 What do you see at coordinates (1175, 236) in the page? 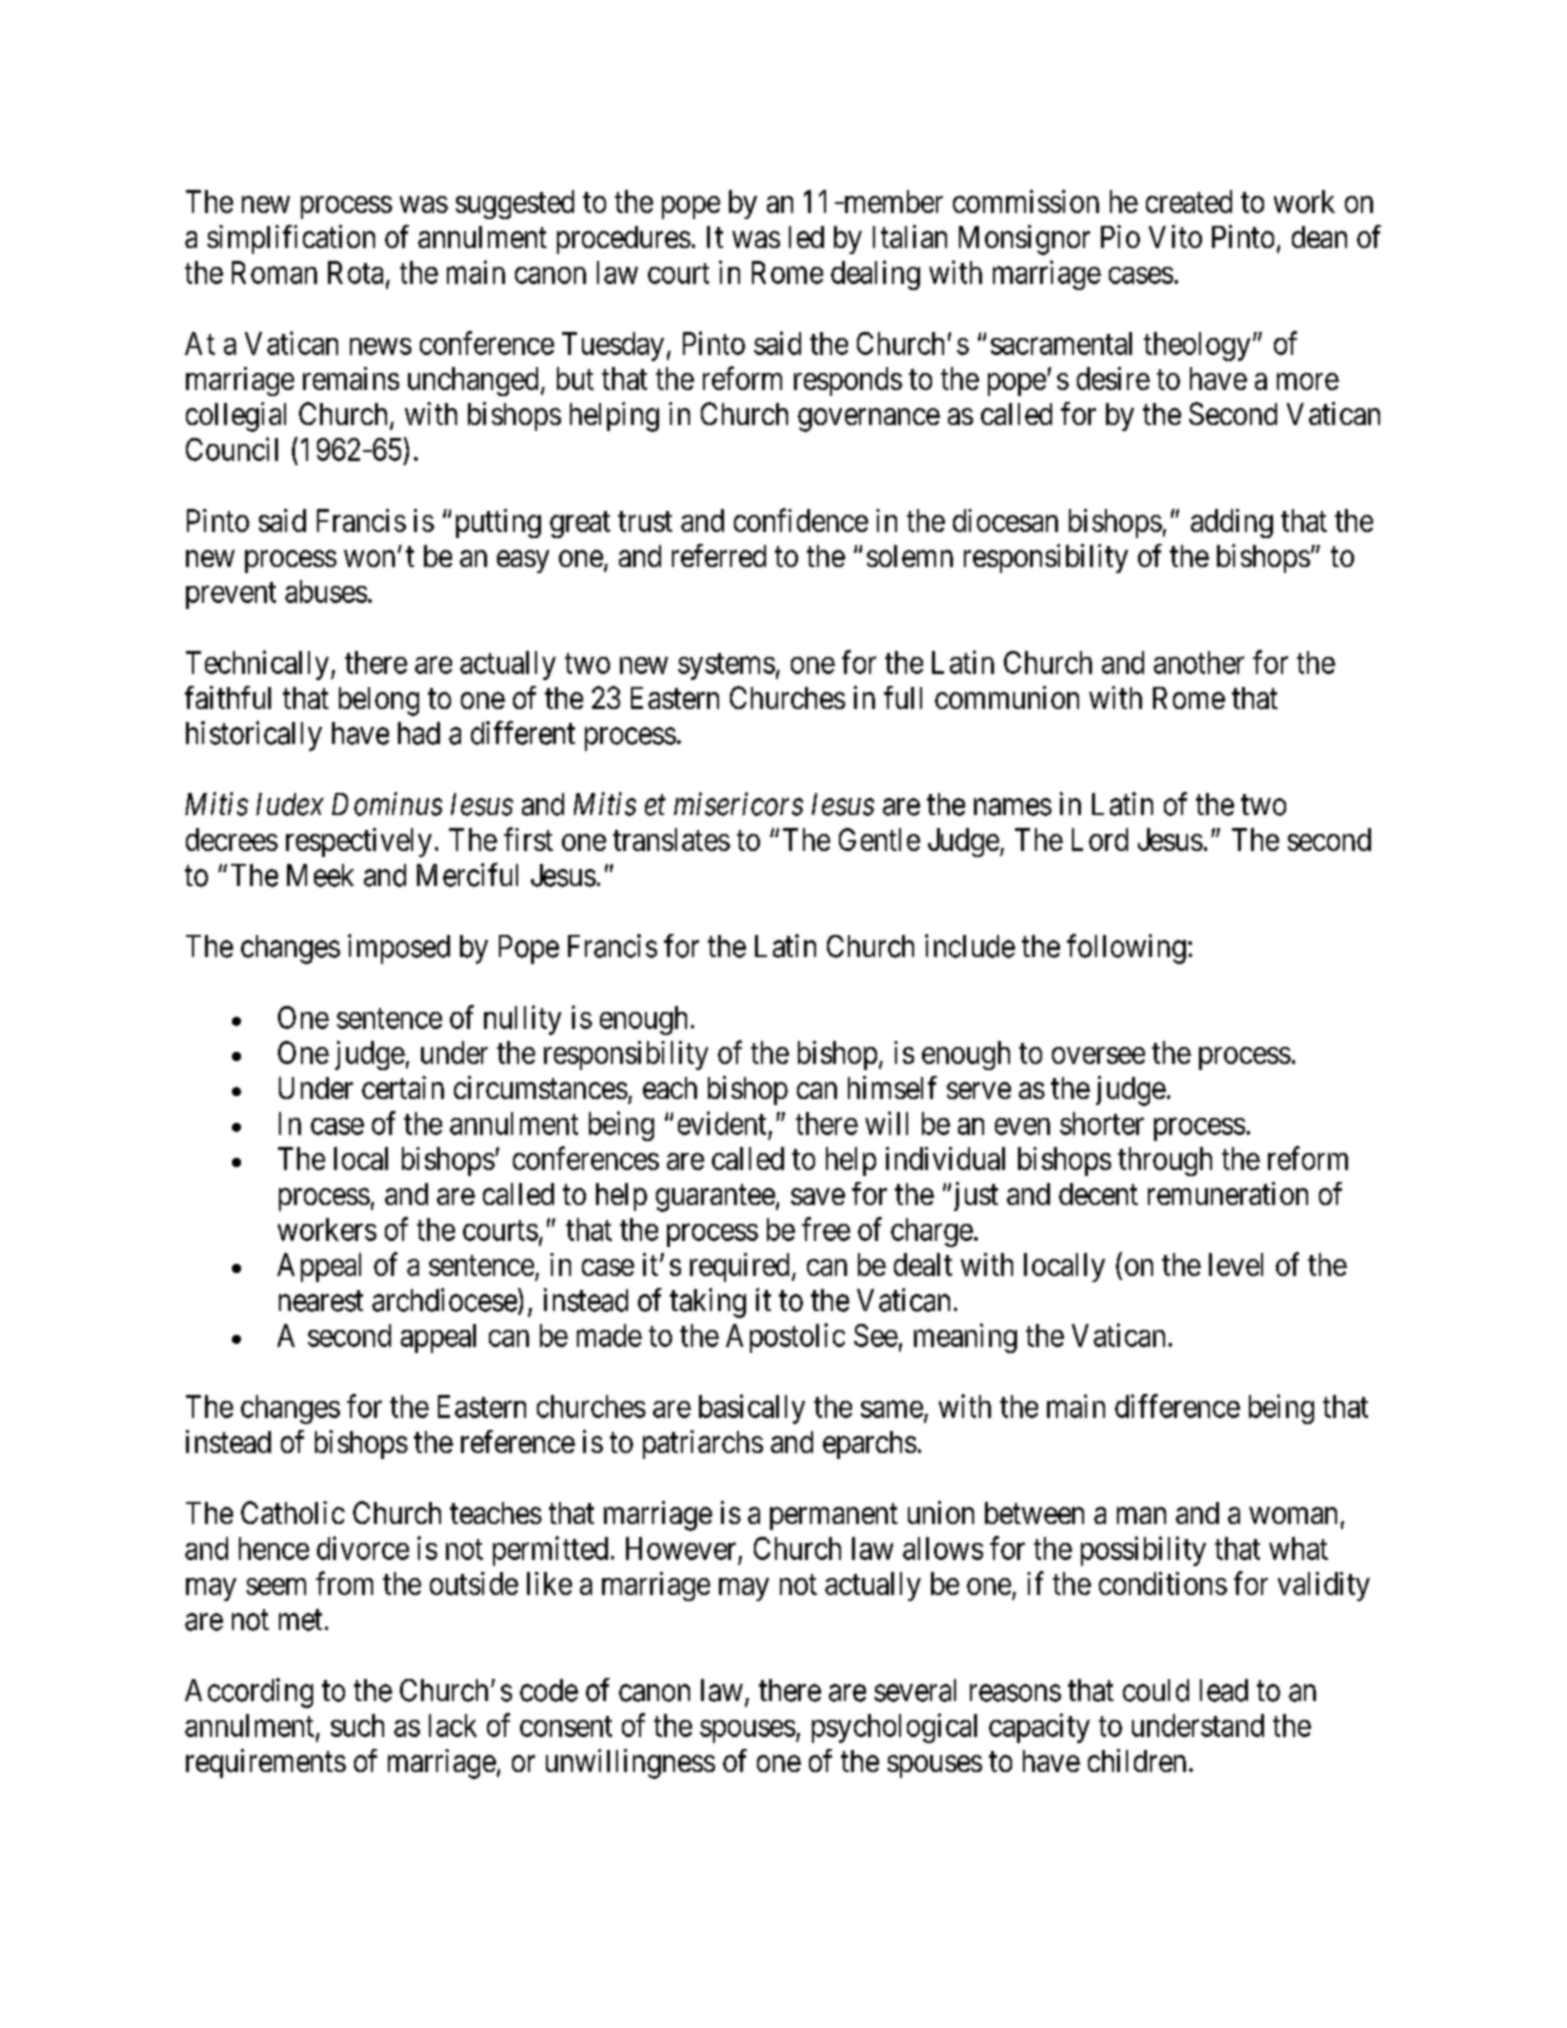
I see `Vito` at bounding box center [1175, 236].
